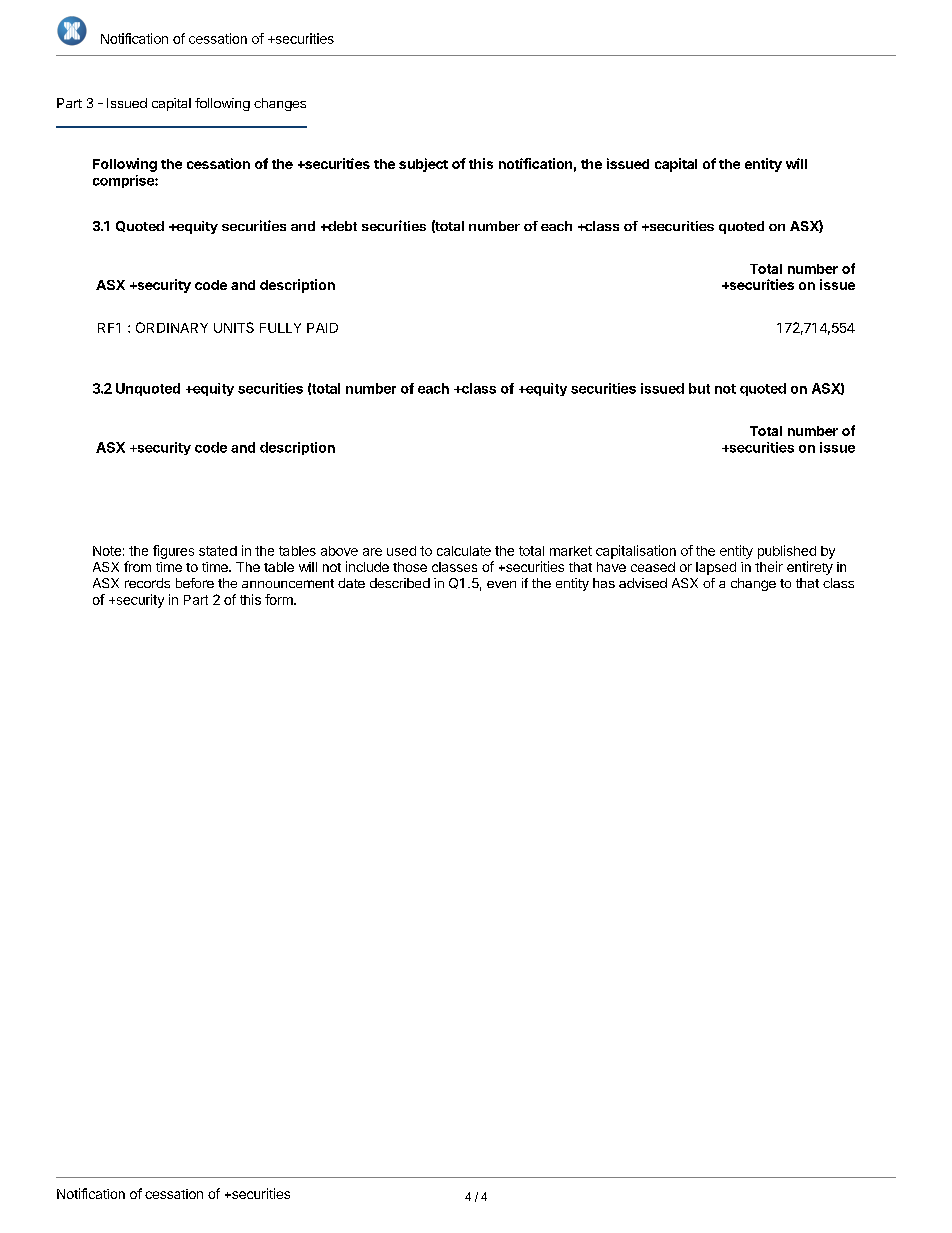 The image size is (952, 1233). I want to click on before, so click(195, 583).
